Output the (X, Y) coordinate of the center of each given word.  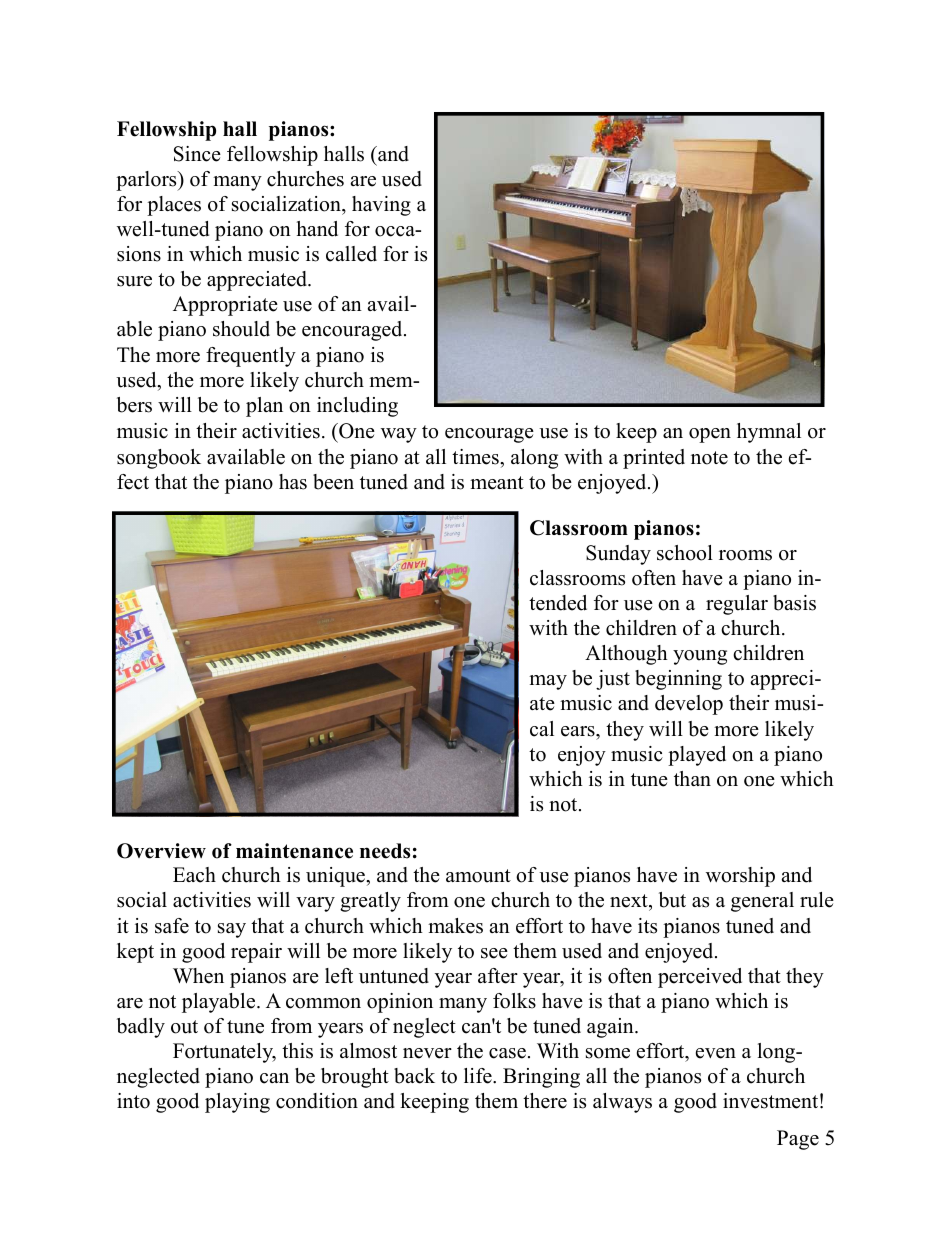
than (692, 778)
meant (497, 483)
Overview (161, 851)
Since (197, 154)
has (293, 482)
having (381, 206)
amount (478, 876)
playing (237, 1103)
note (709, 458)
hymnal (769, 433)
